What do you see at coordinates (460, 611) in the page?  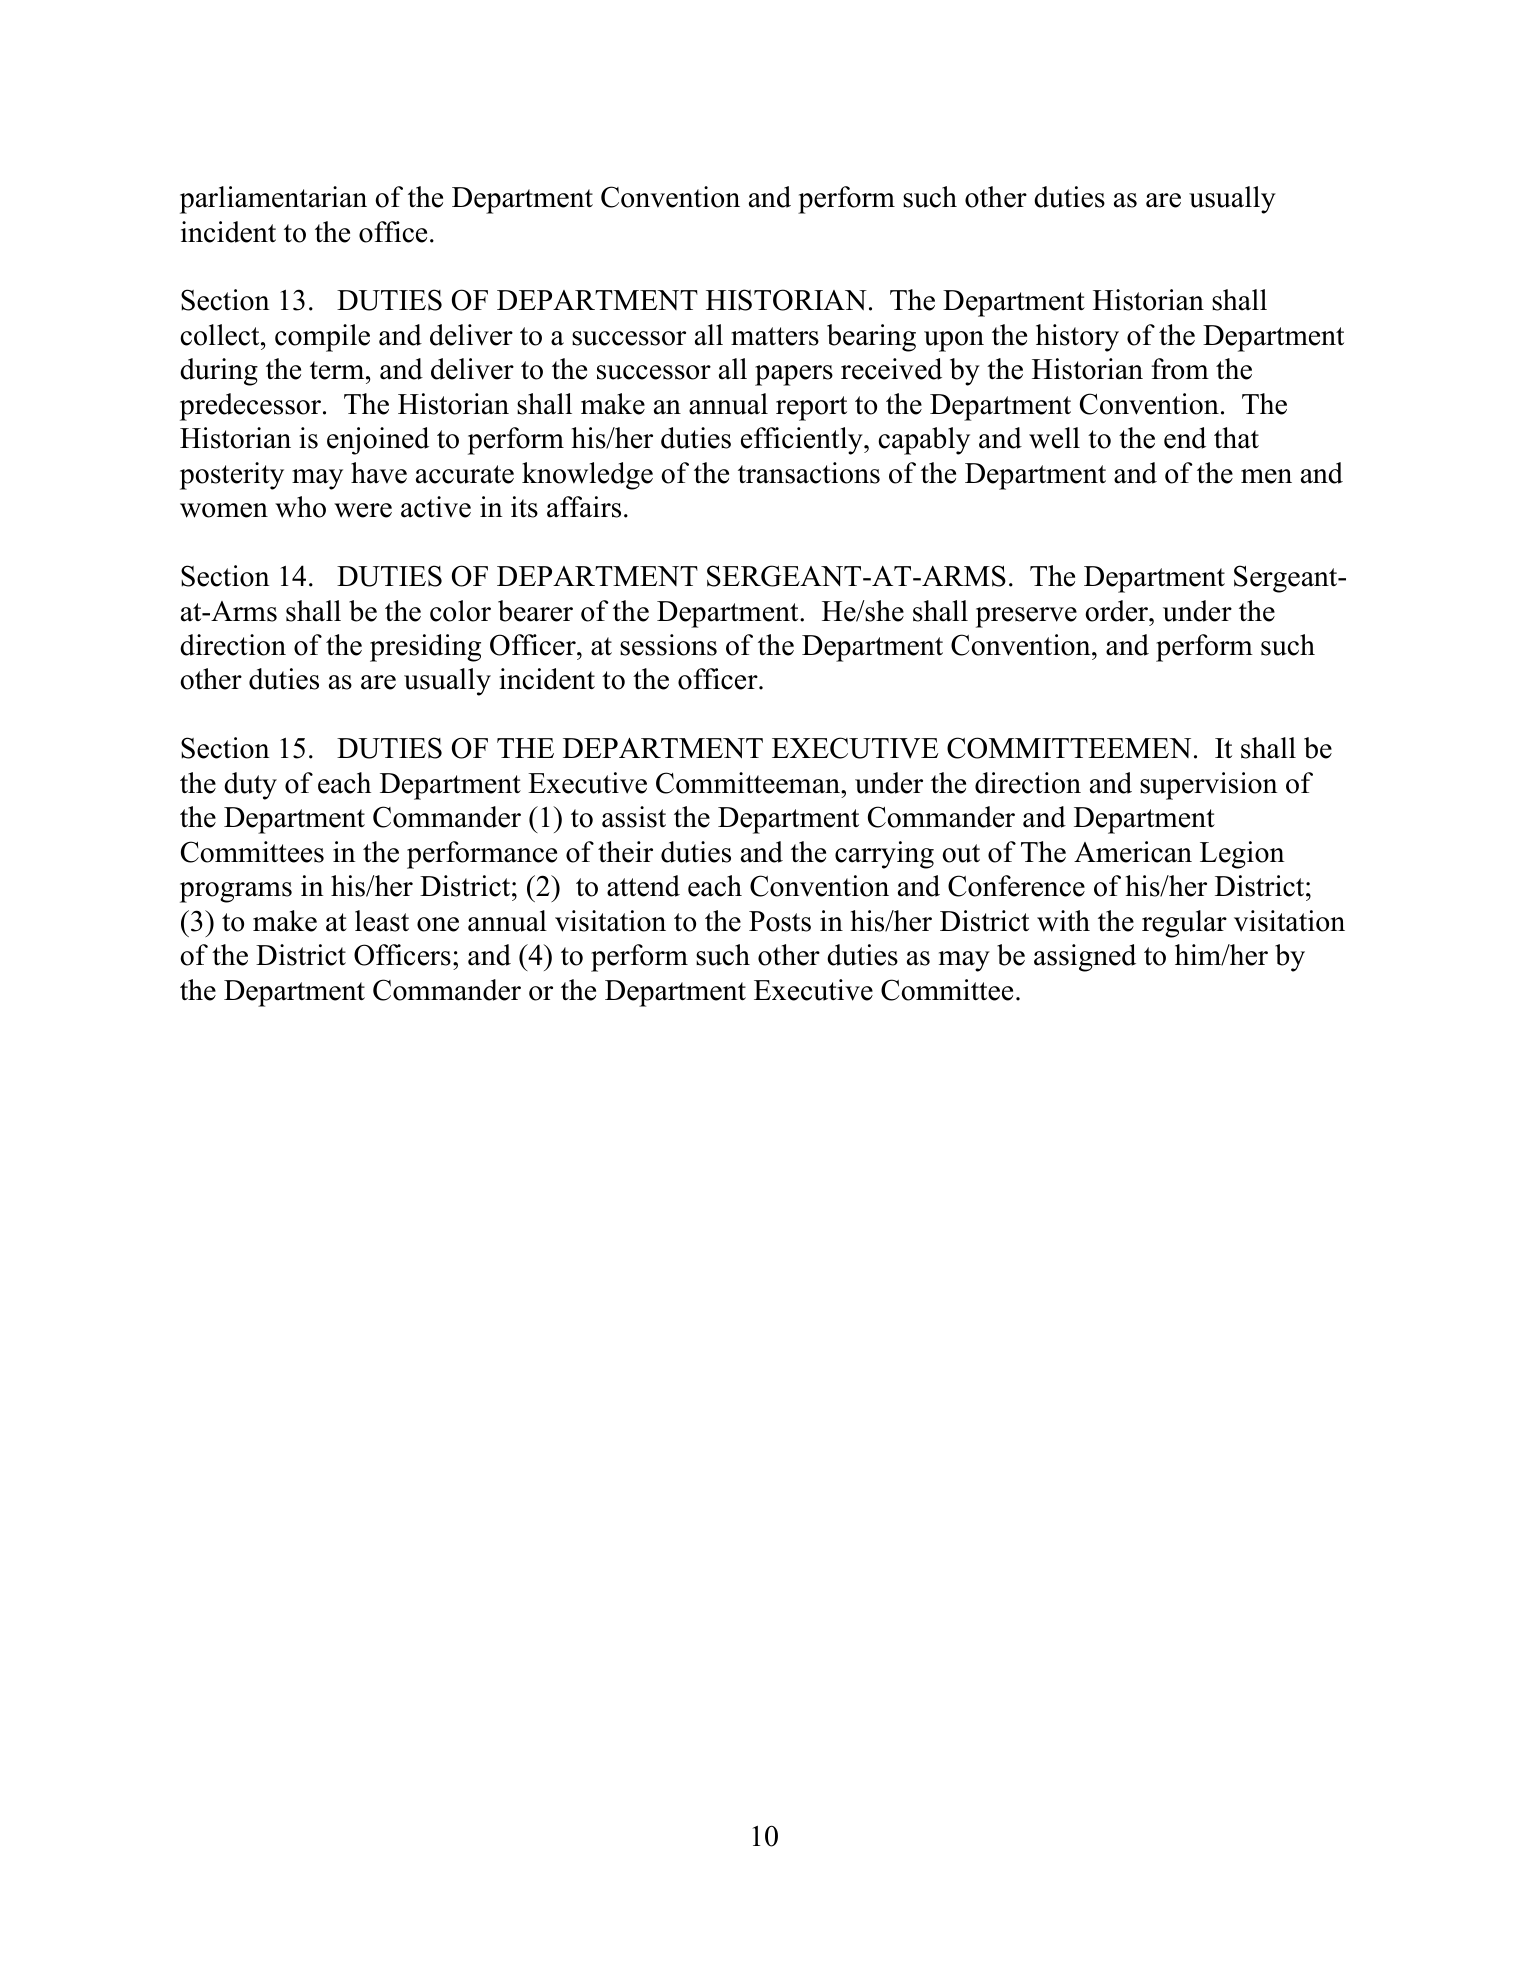 I see `color` at bounding box center [460, 611].
